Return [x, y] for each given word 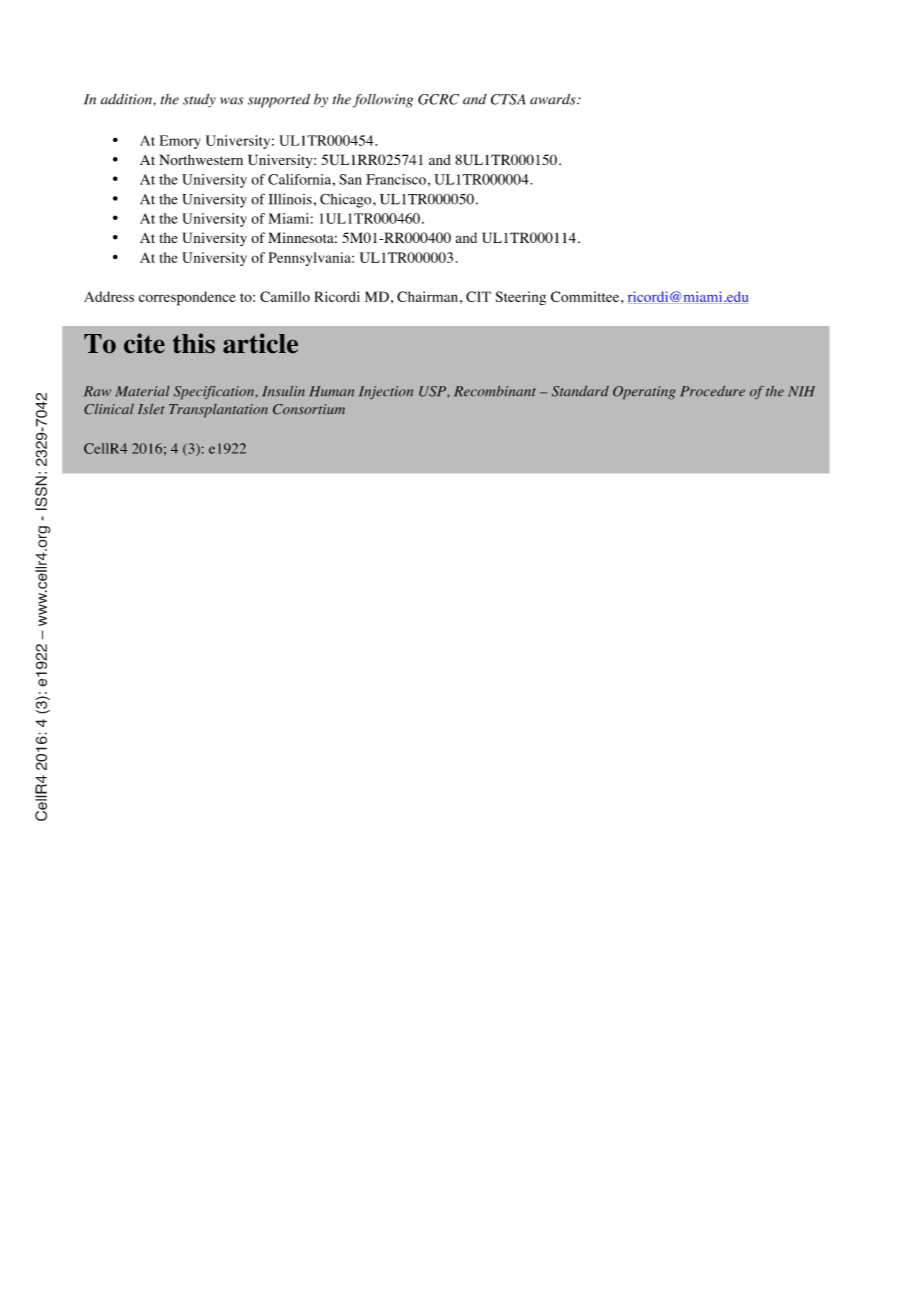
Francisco [396, 179]
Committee [586, 296]
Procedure [712, 391]
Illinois [290, 199]
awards [554, 99]
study [199, 101]
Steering [520, 298]
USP [433, 392]
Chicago [347, 200]
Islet [151, 409]
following [383, 101]
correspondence [187, 298]
